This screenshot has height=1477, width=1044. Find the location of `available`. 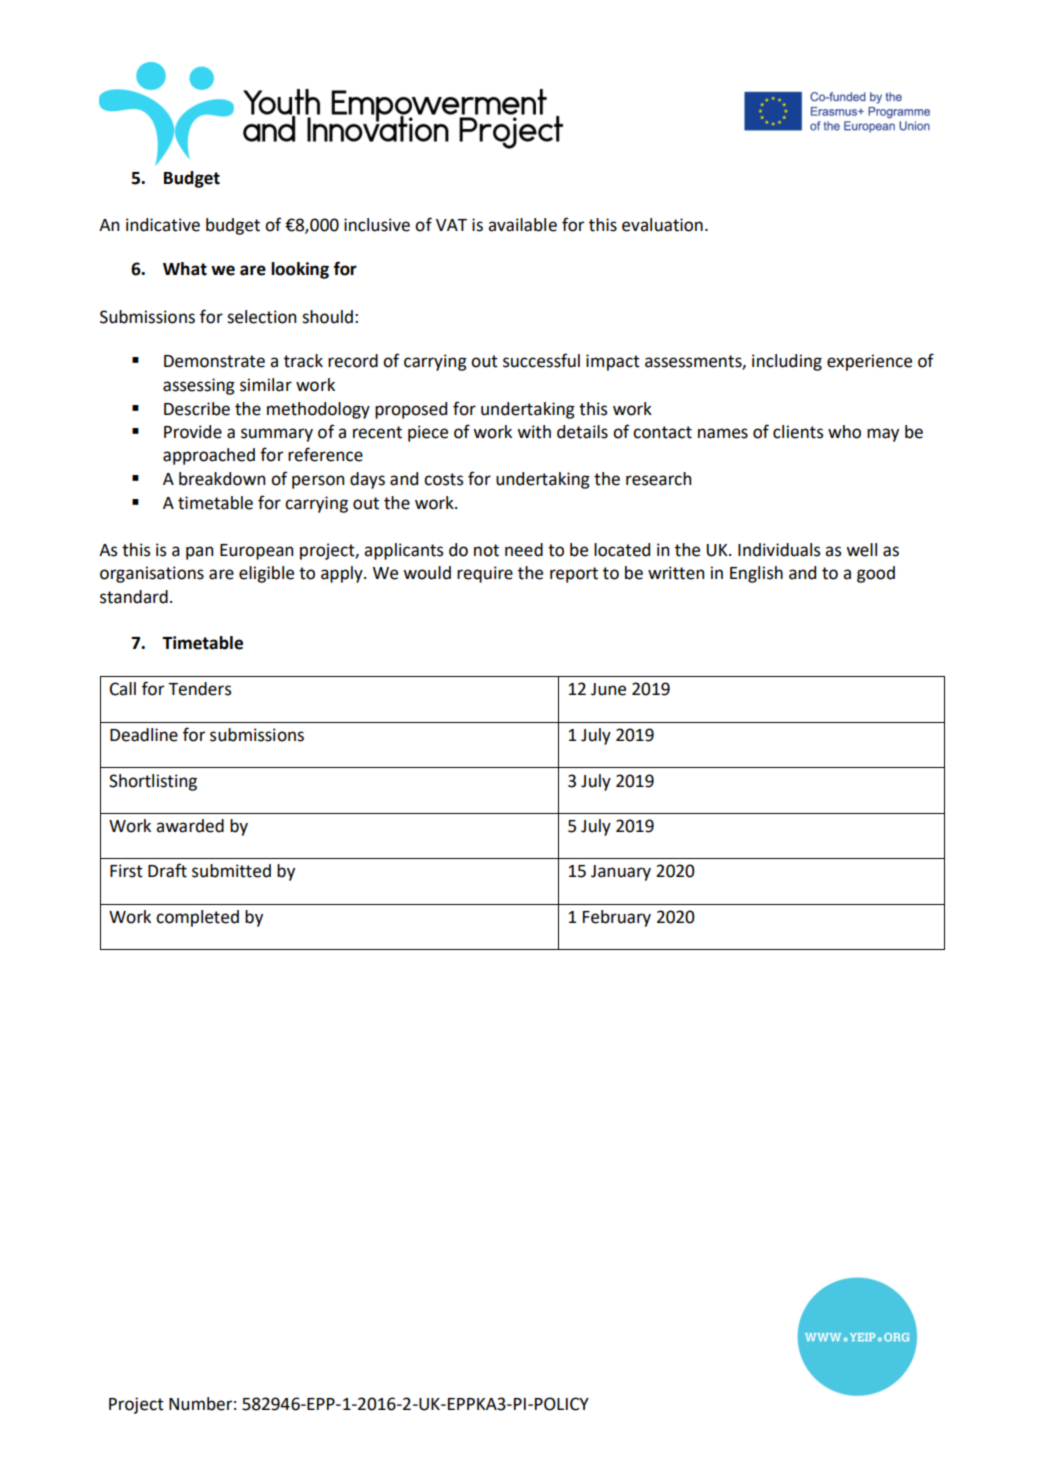

available is located at coordinates (522, 225).
